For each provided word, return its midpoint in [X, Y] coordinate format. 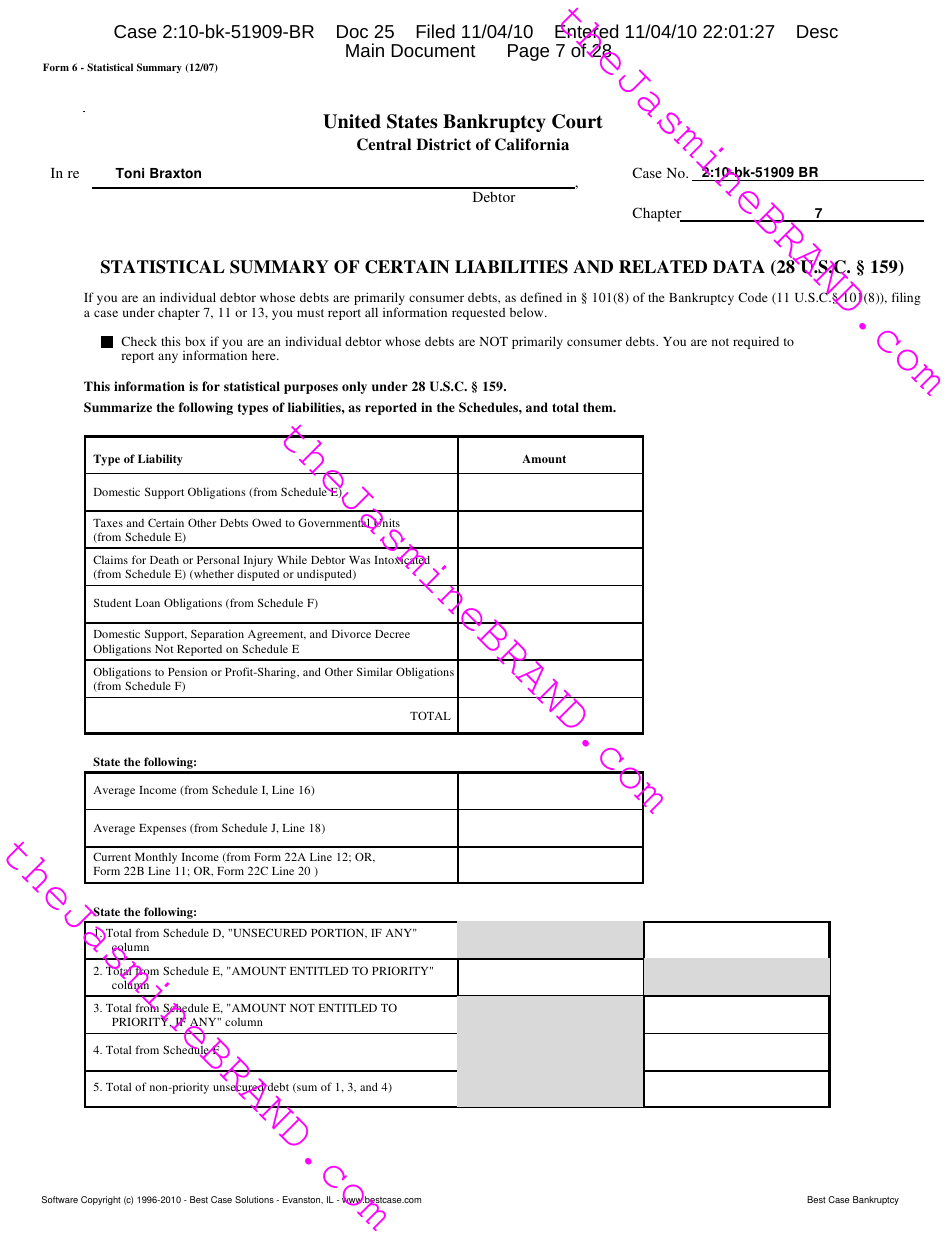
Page [528, 52]
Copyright [101, 1200]
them [599, 407]
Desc [817, 31]
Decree [392, 634]
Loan [147, 603]
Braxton [175, 173]
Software [60, 1199]
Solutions [254, 1199]
